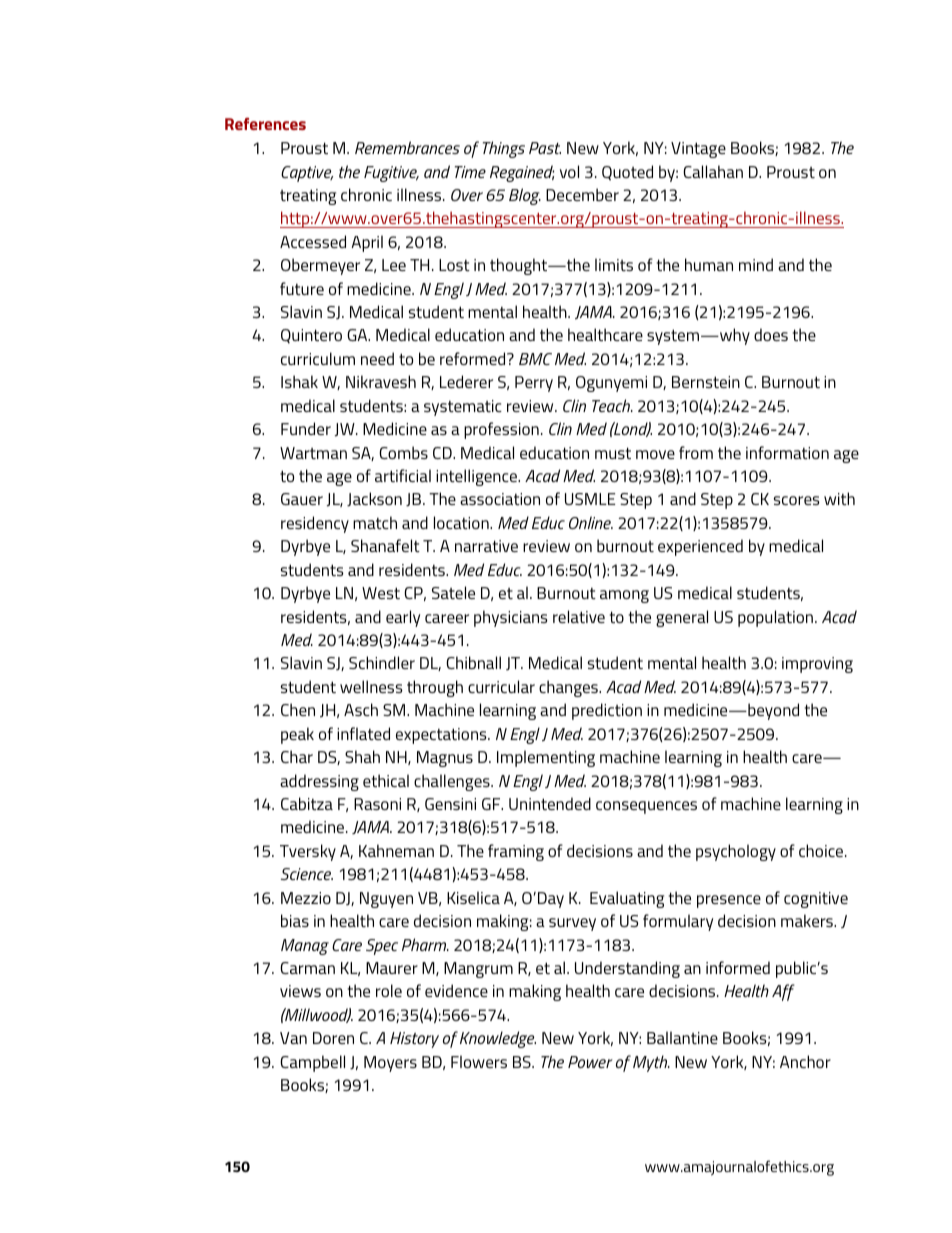  I want to click on Perry, so click(534, 384).
